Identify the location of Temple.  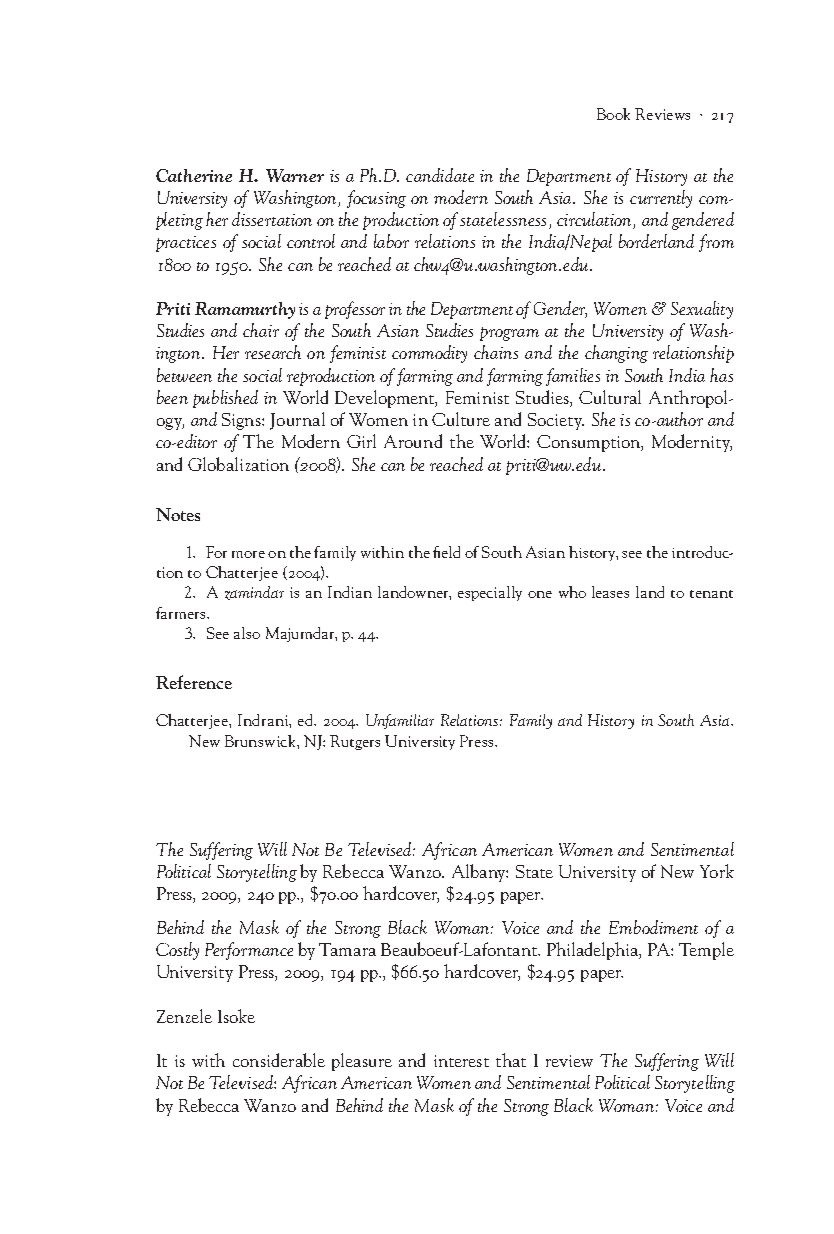
(706, 951).
